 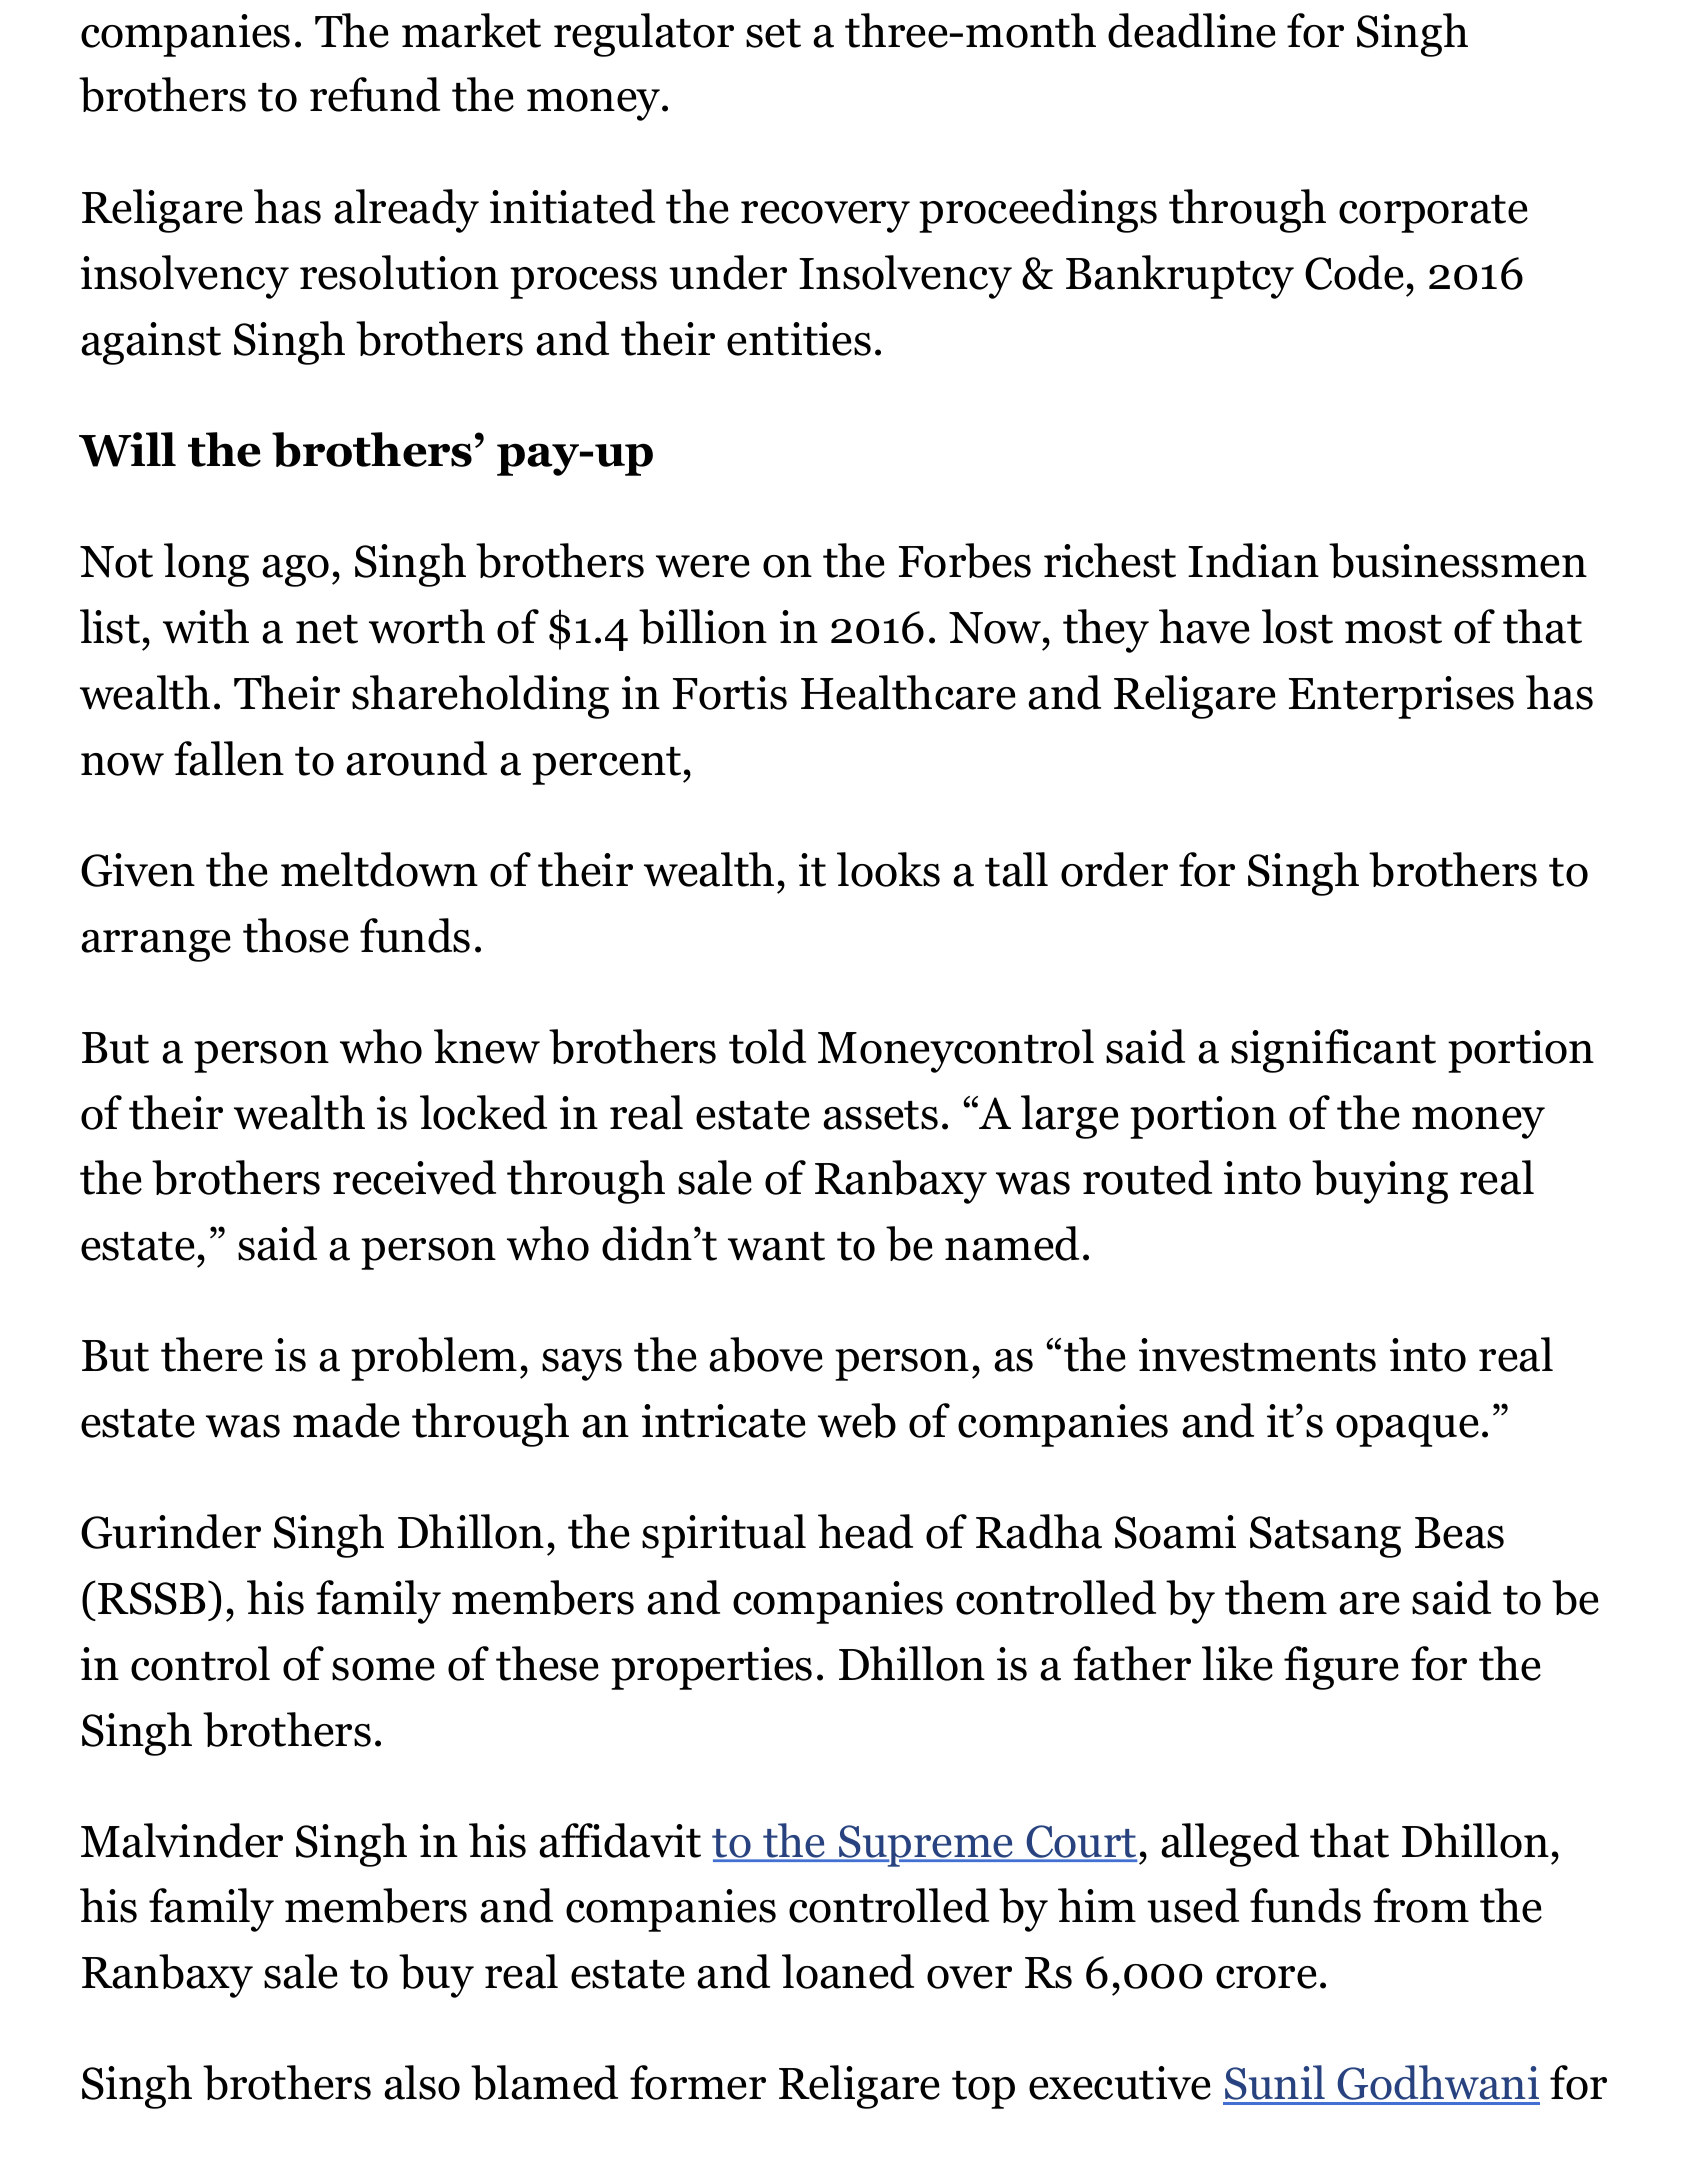 I want to click on those, so click(x=296, y=935).
